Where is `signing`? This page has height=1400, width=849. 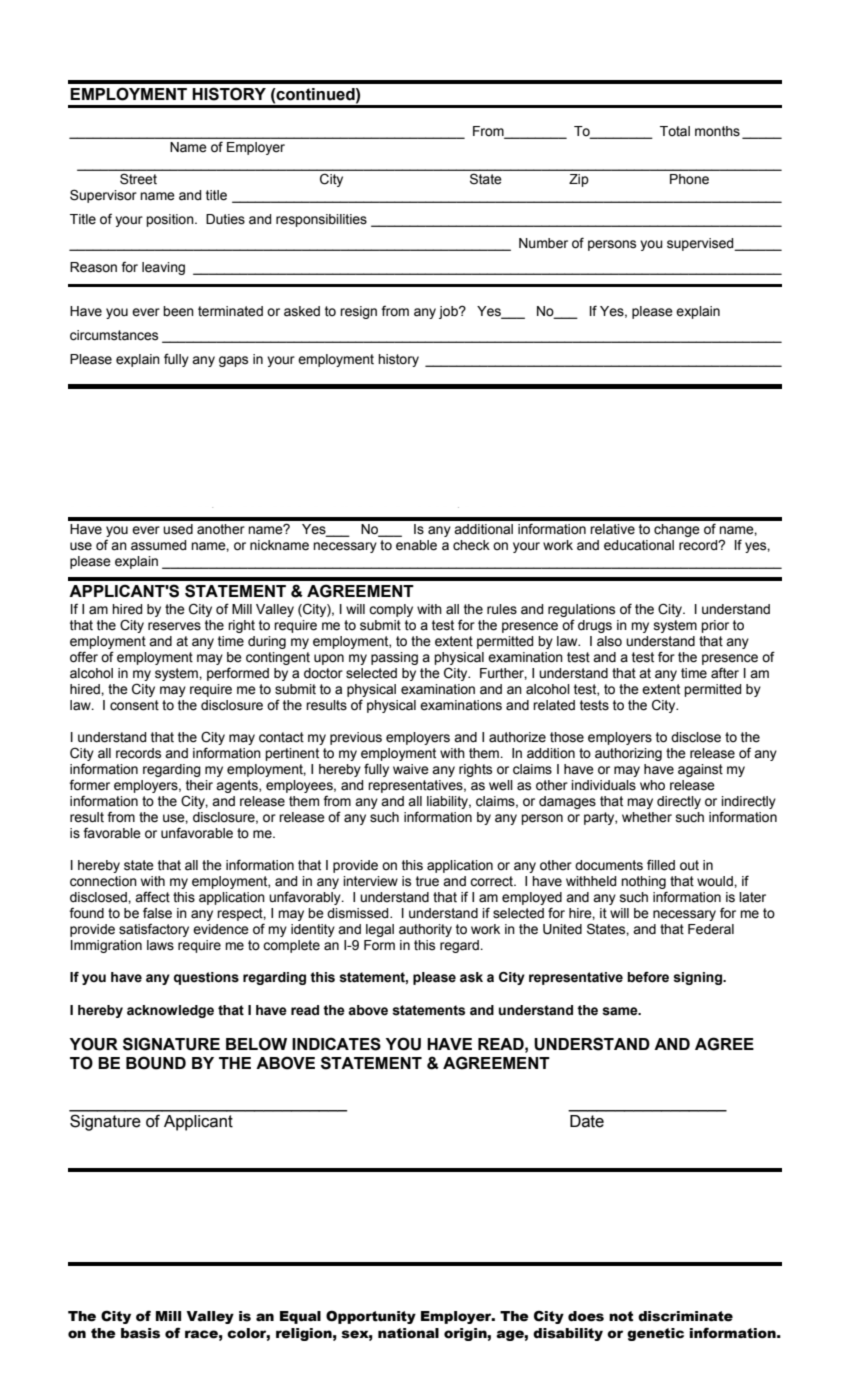 signing is located at coordinates (698, 978).
